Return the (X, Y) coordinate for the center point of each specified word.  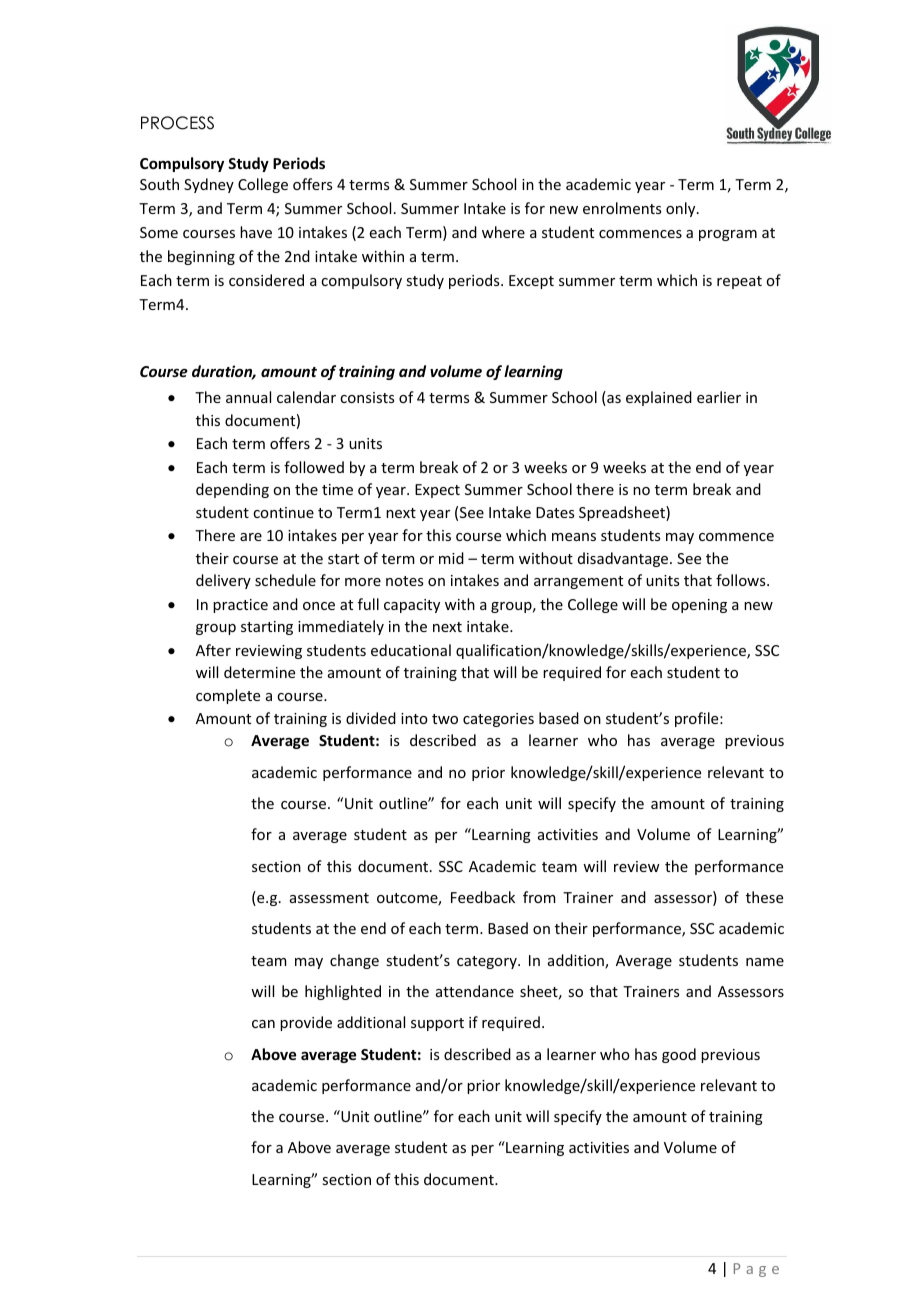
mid (451, 558)
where (503, 232)
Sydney (209, 185)
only (682, 209)
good (679, 1055)
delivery (223, 581)
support (437, 1024)
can (263, 1024)
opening (699, 606)
